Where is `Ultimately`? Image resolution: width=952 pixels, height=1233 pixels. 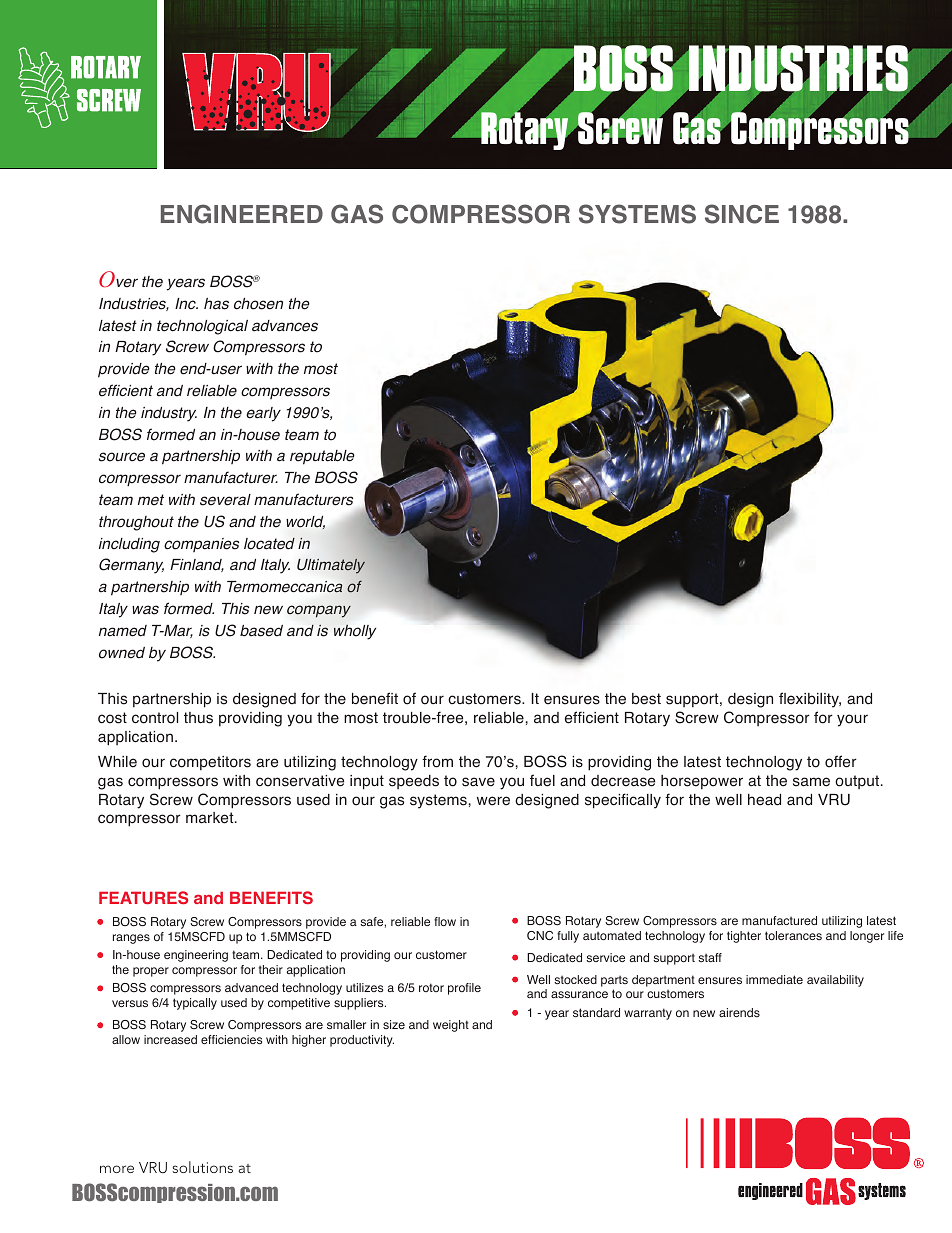 Ultimately is located at coordinates (331, 566).
